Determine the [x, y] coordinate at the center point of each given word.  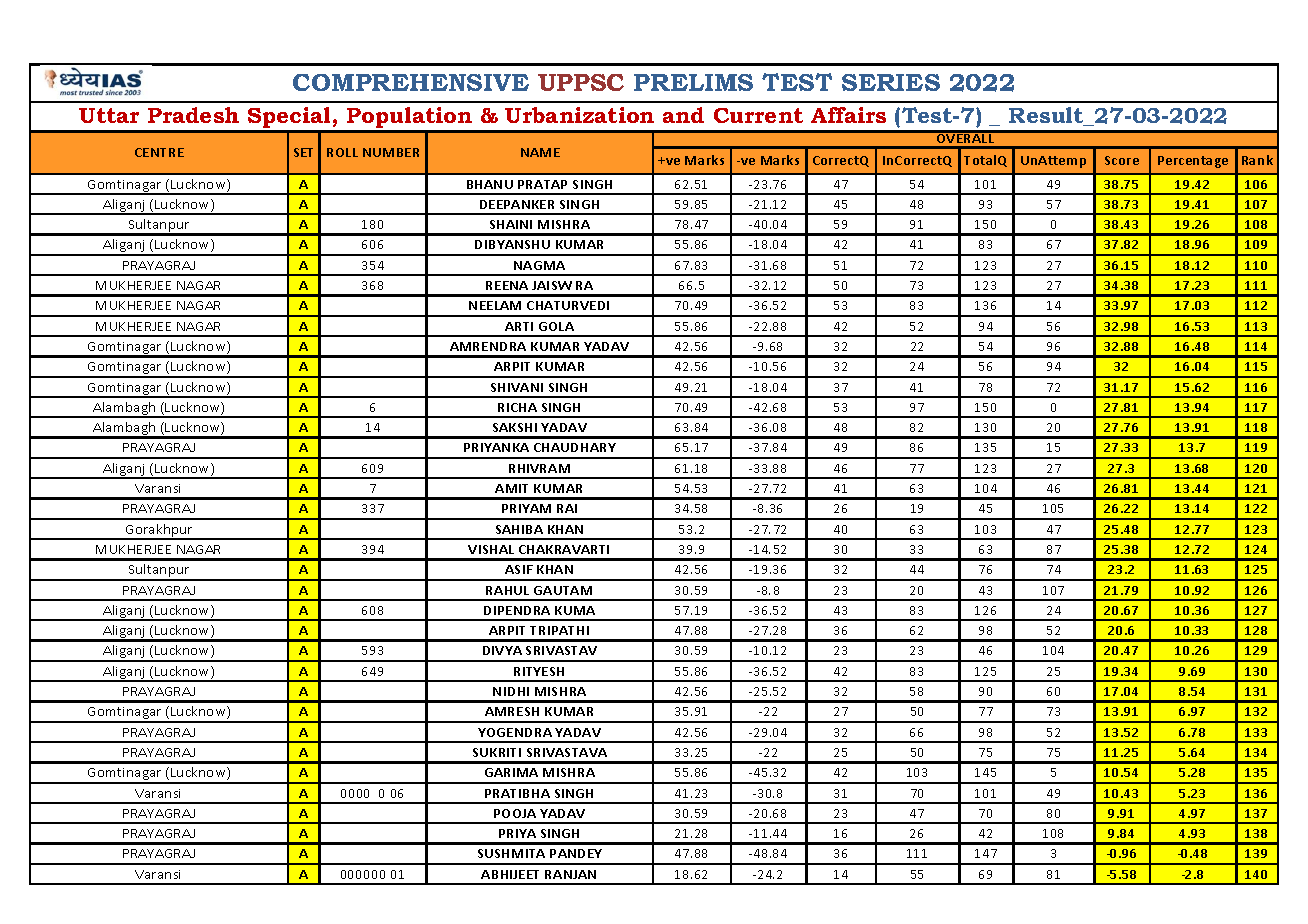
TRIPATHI [559, 630]
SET [303, 152]
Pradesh [193, 115]
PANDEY [576, 853]
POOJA [515, 813]
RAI [567, 508]
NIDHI [511, 691]
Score [1122, 160]
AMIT [511, 488]
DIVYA [502, 650]
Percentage [1193, 162]
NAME [540, 152]
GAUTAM [563, 590]
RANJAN [570, 874]
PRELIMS [693, 82]
